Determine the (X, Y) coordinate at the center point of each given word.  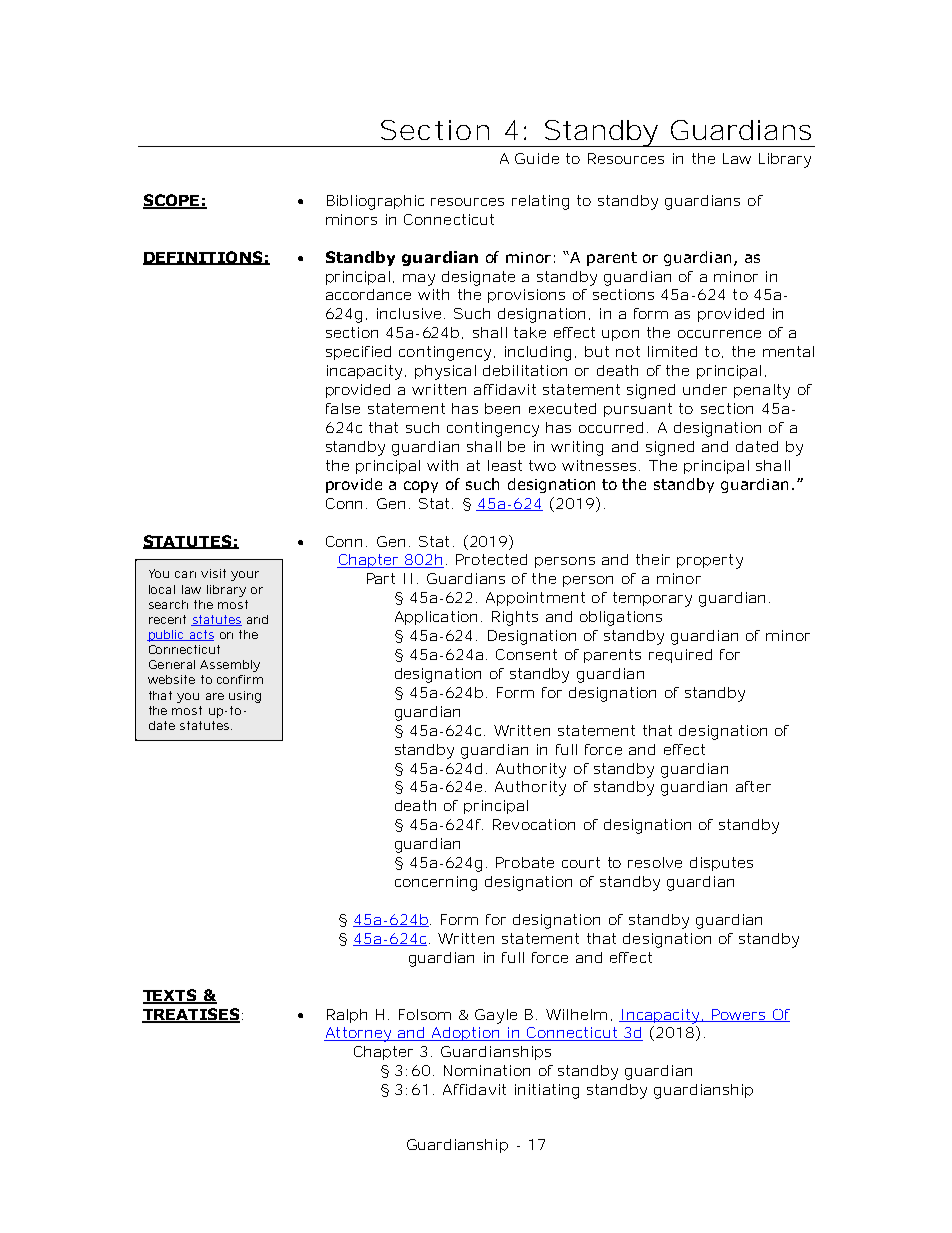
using (245, 697)
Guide (537, 158)
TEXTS (171, 996)
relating (540, 202)
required (680, 656)
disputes (721, 864)
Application (436, 618)
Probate (525, 862)
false (343, 408)
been (502, 408)
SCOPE (172, 201)
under (705, 389)
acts (200, 635)
